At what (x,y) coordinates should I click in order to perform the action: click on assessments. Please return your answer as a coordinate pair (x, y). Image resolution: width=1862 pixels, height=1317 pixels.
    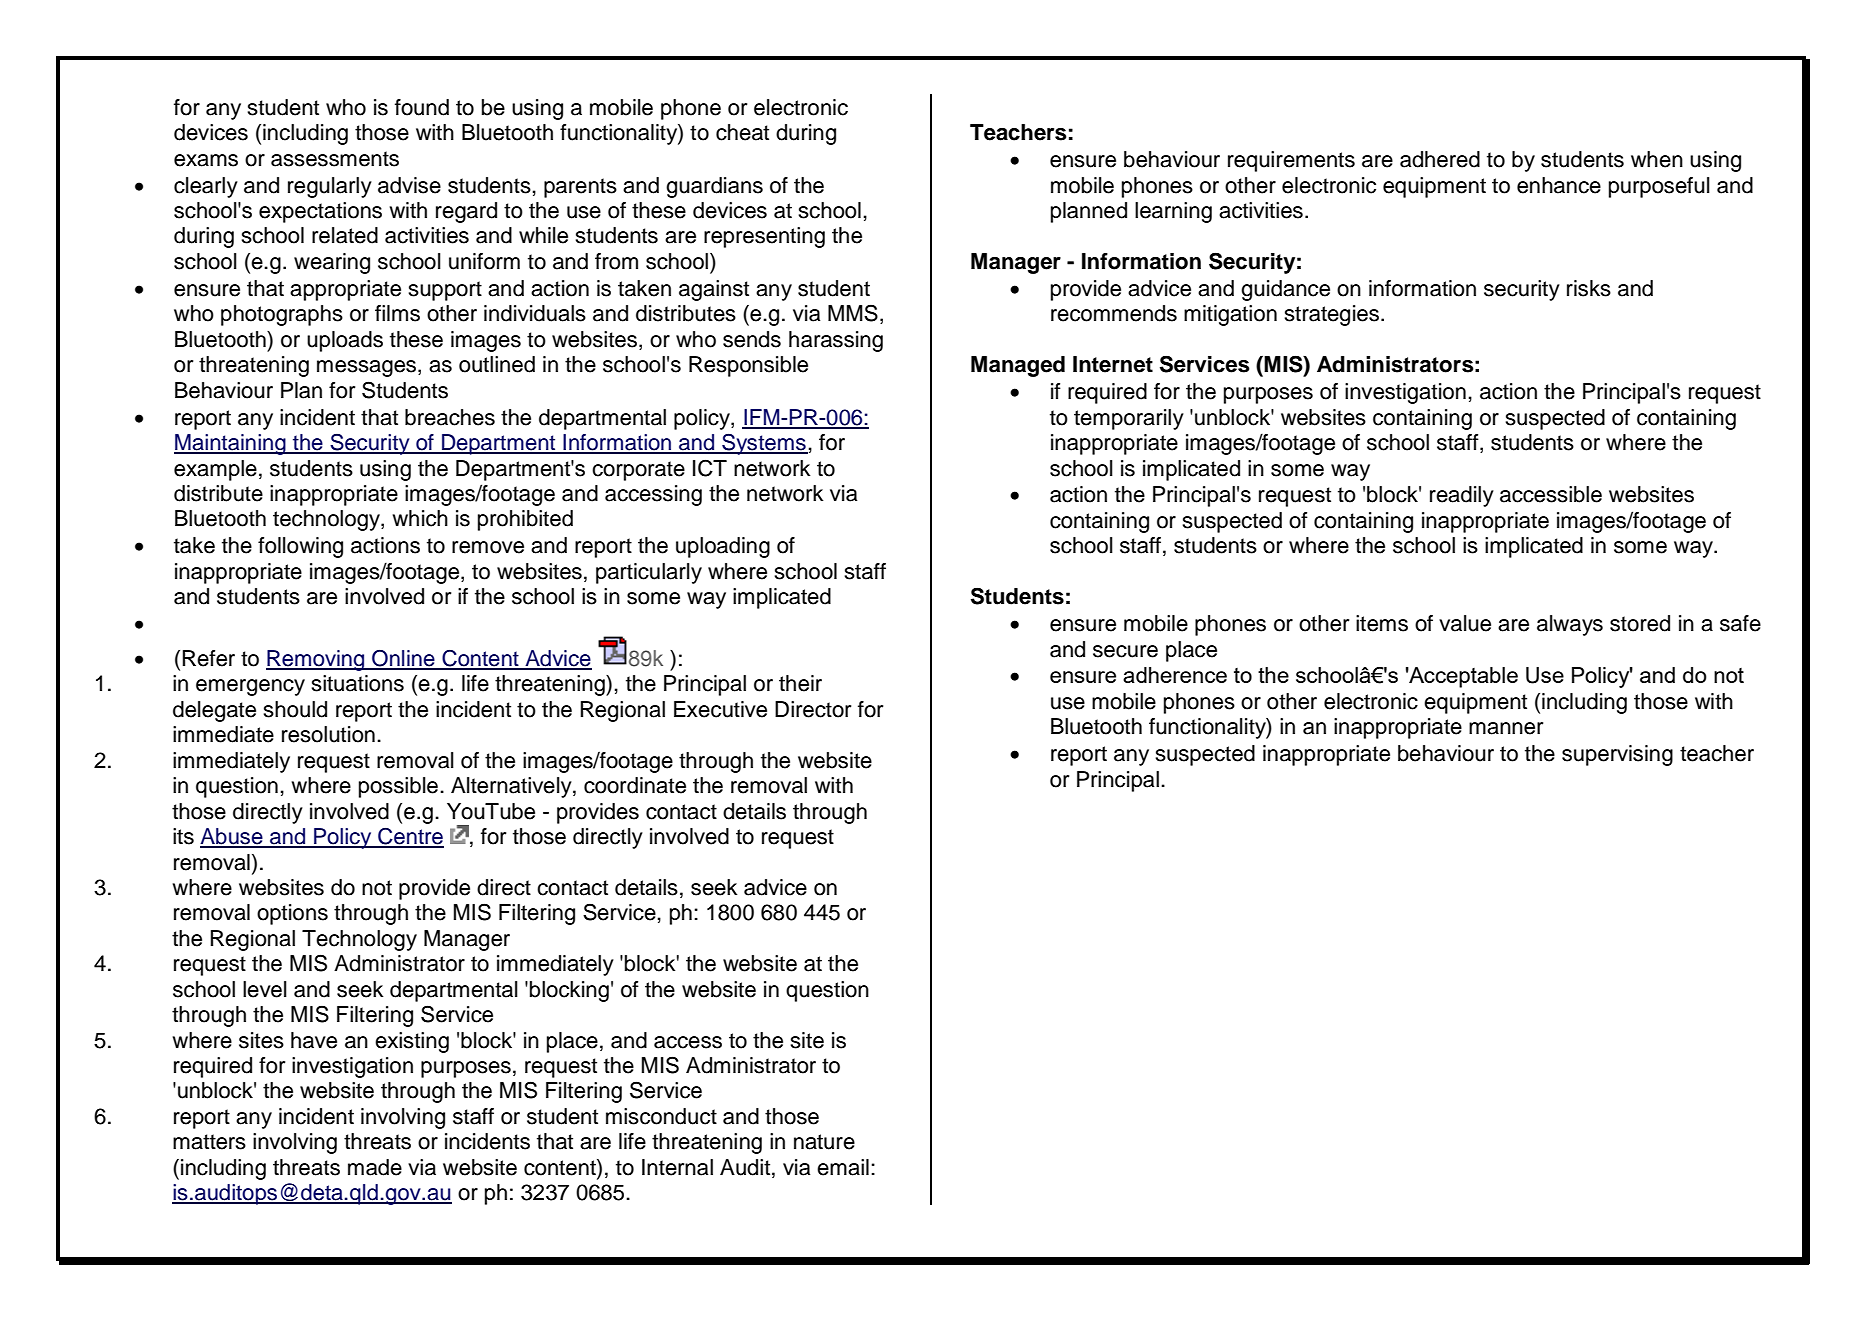
    Looking at the image, I should click on (335, 159).
